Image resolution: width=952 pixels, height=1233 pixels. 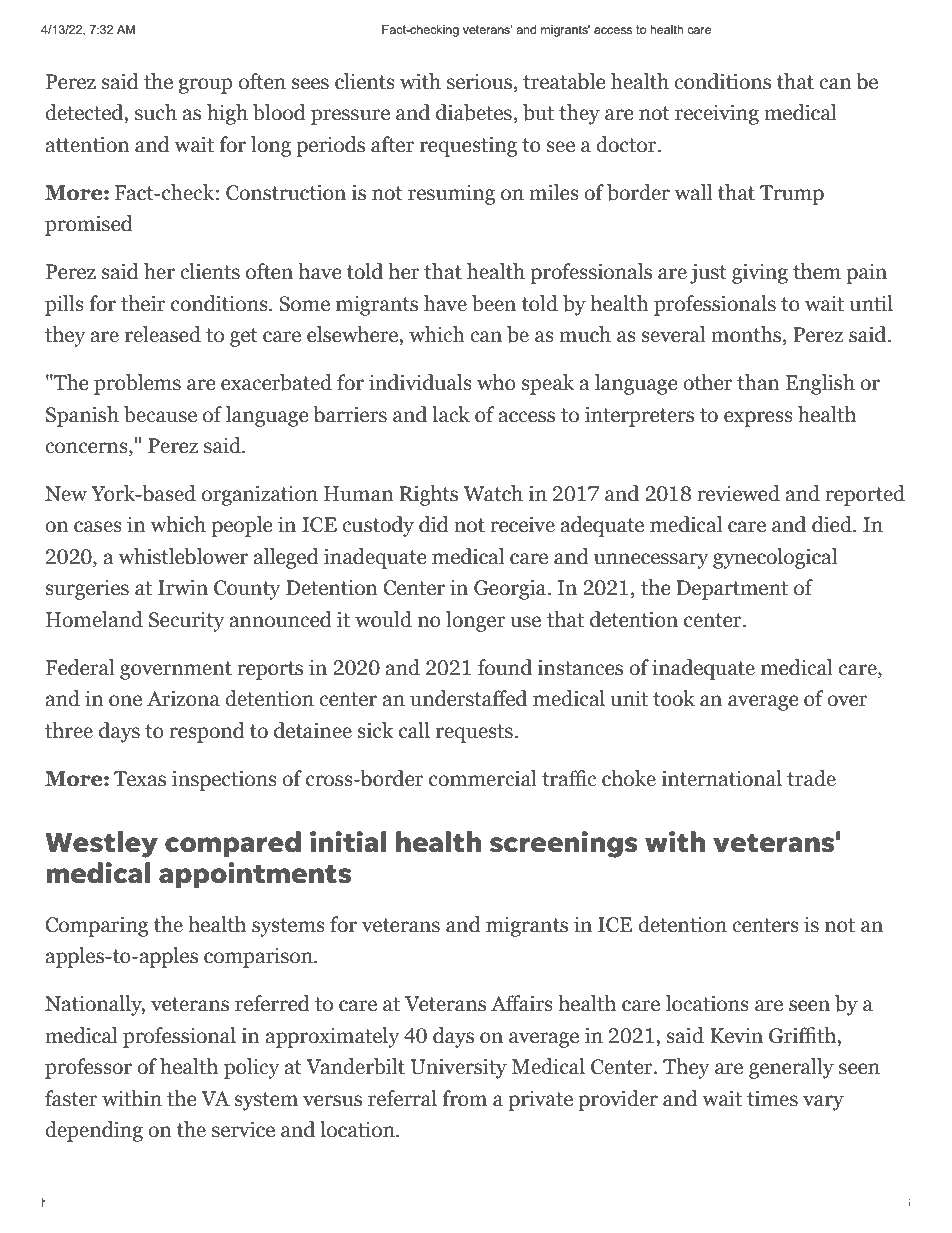 I want to click on from, so click(x=464, y=1098).
